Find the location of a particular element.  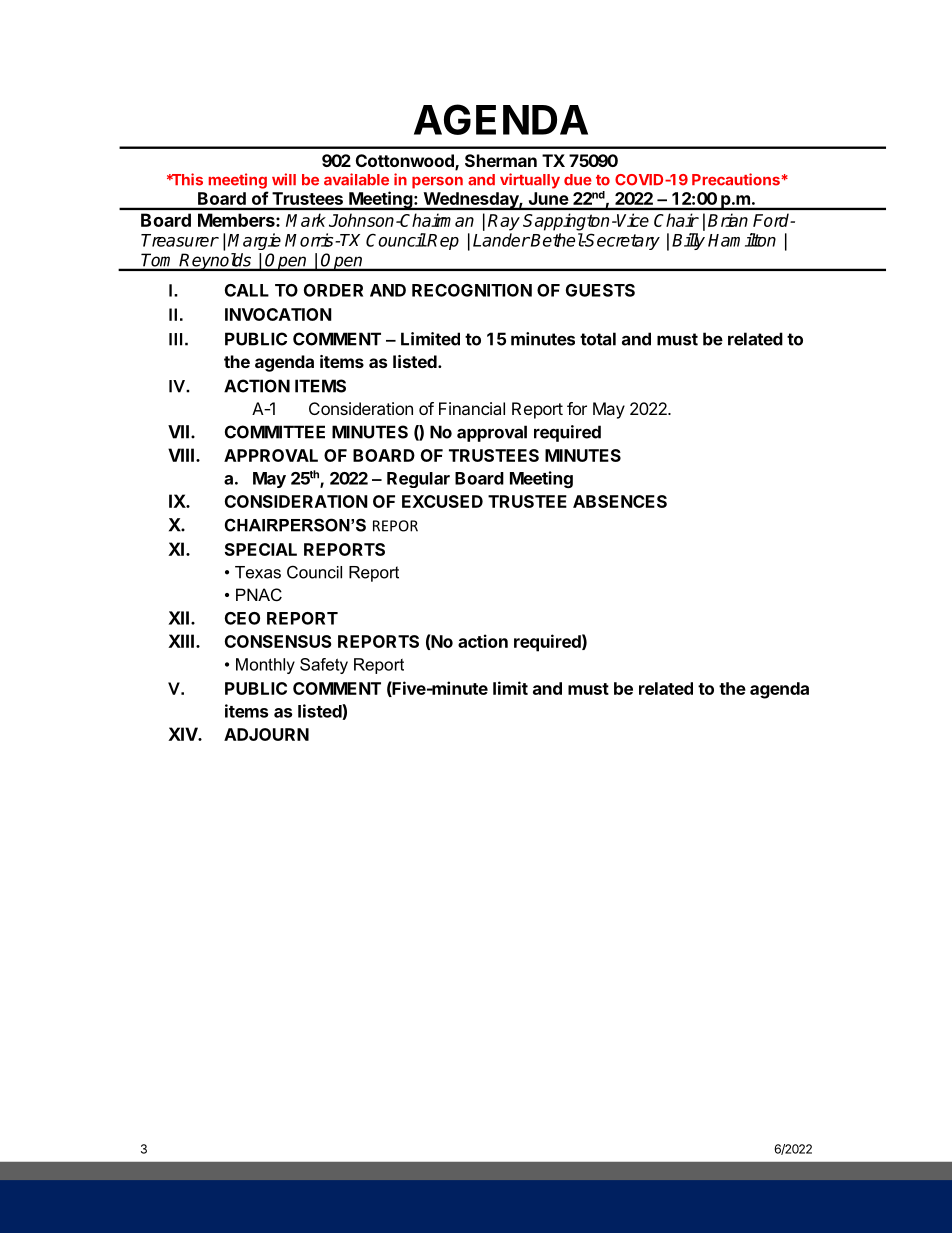

Monthly is located at coordinates (265, 666).
